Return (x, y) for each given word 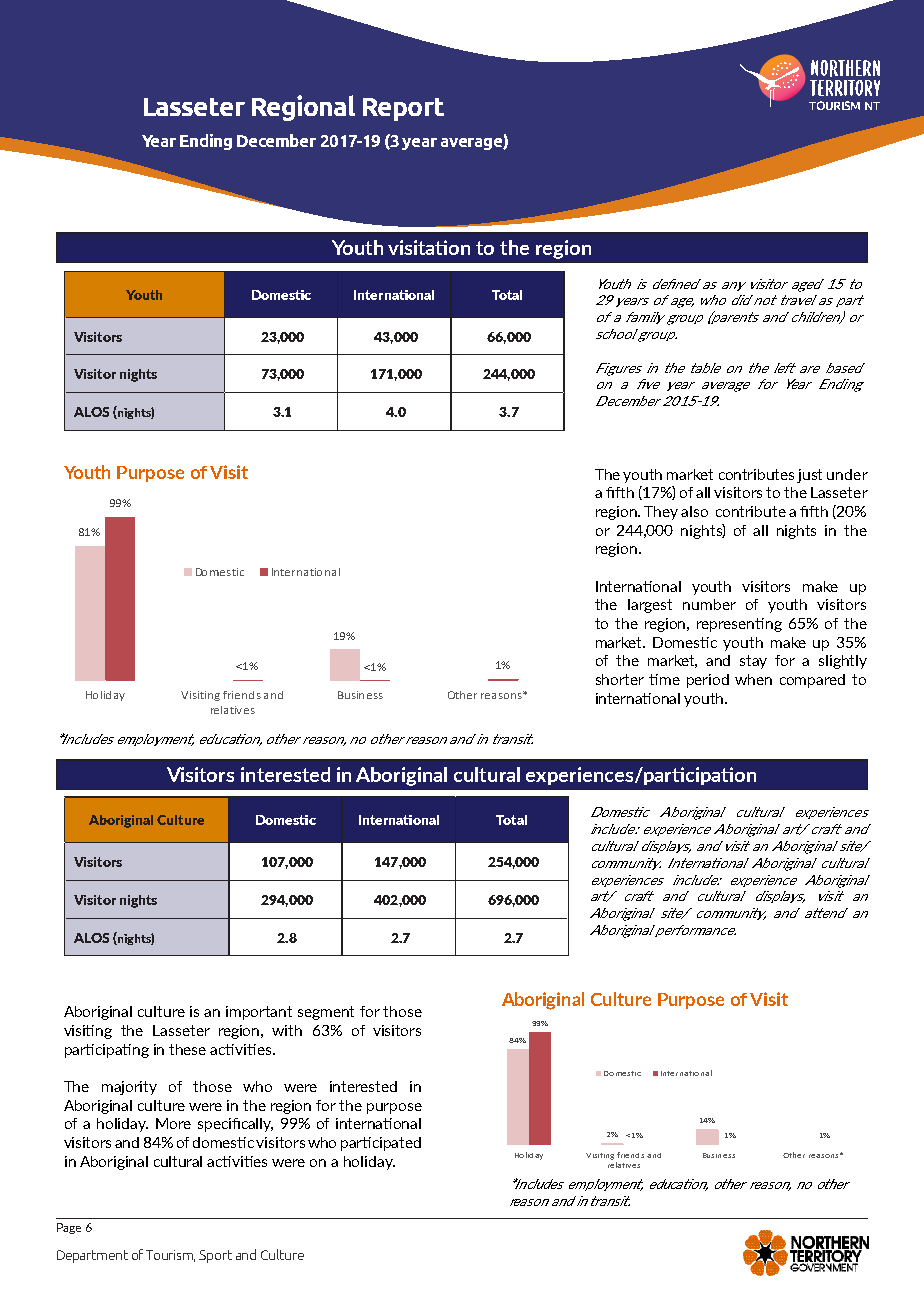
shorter (620, 679)
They (661, 513)
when (753, 679)
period (708, 681)
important (259, 1013)
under (847, 474)
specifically (235, 1125)
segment (326, 1013)
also (694, 511)
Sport (215, 1256)
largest (650, 606)
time (664, 679)
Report (403, 109)
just (809, 476)
